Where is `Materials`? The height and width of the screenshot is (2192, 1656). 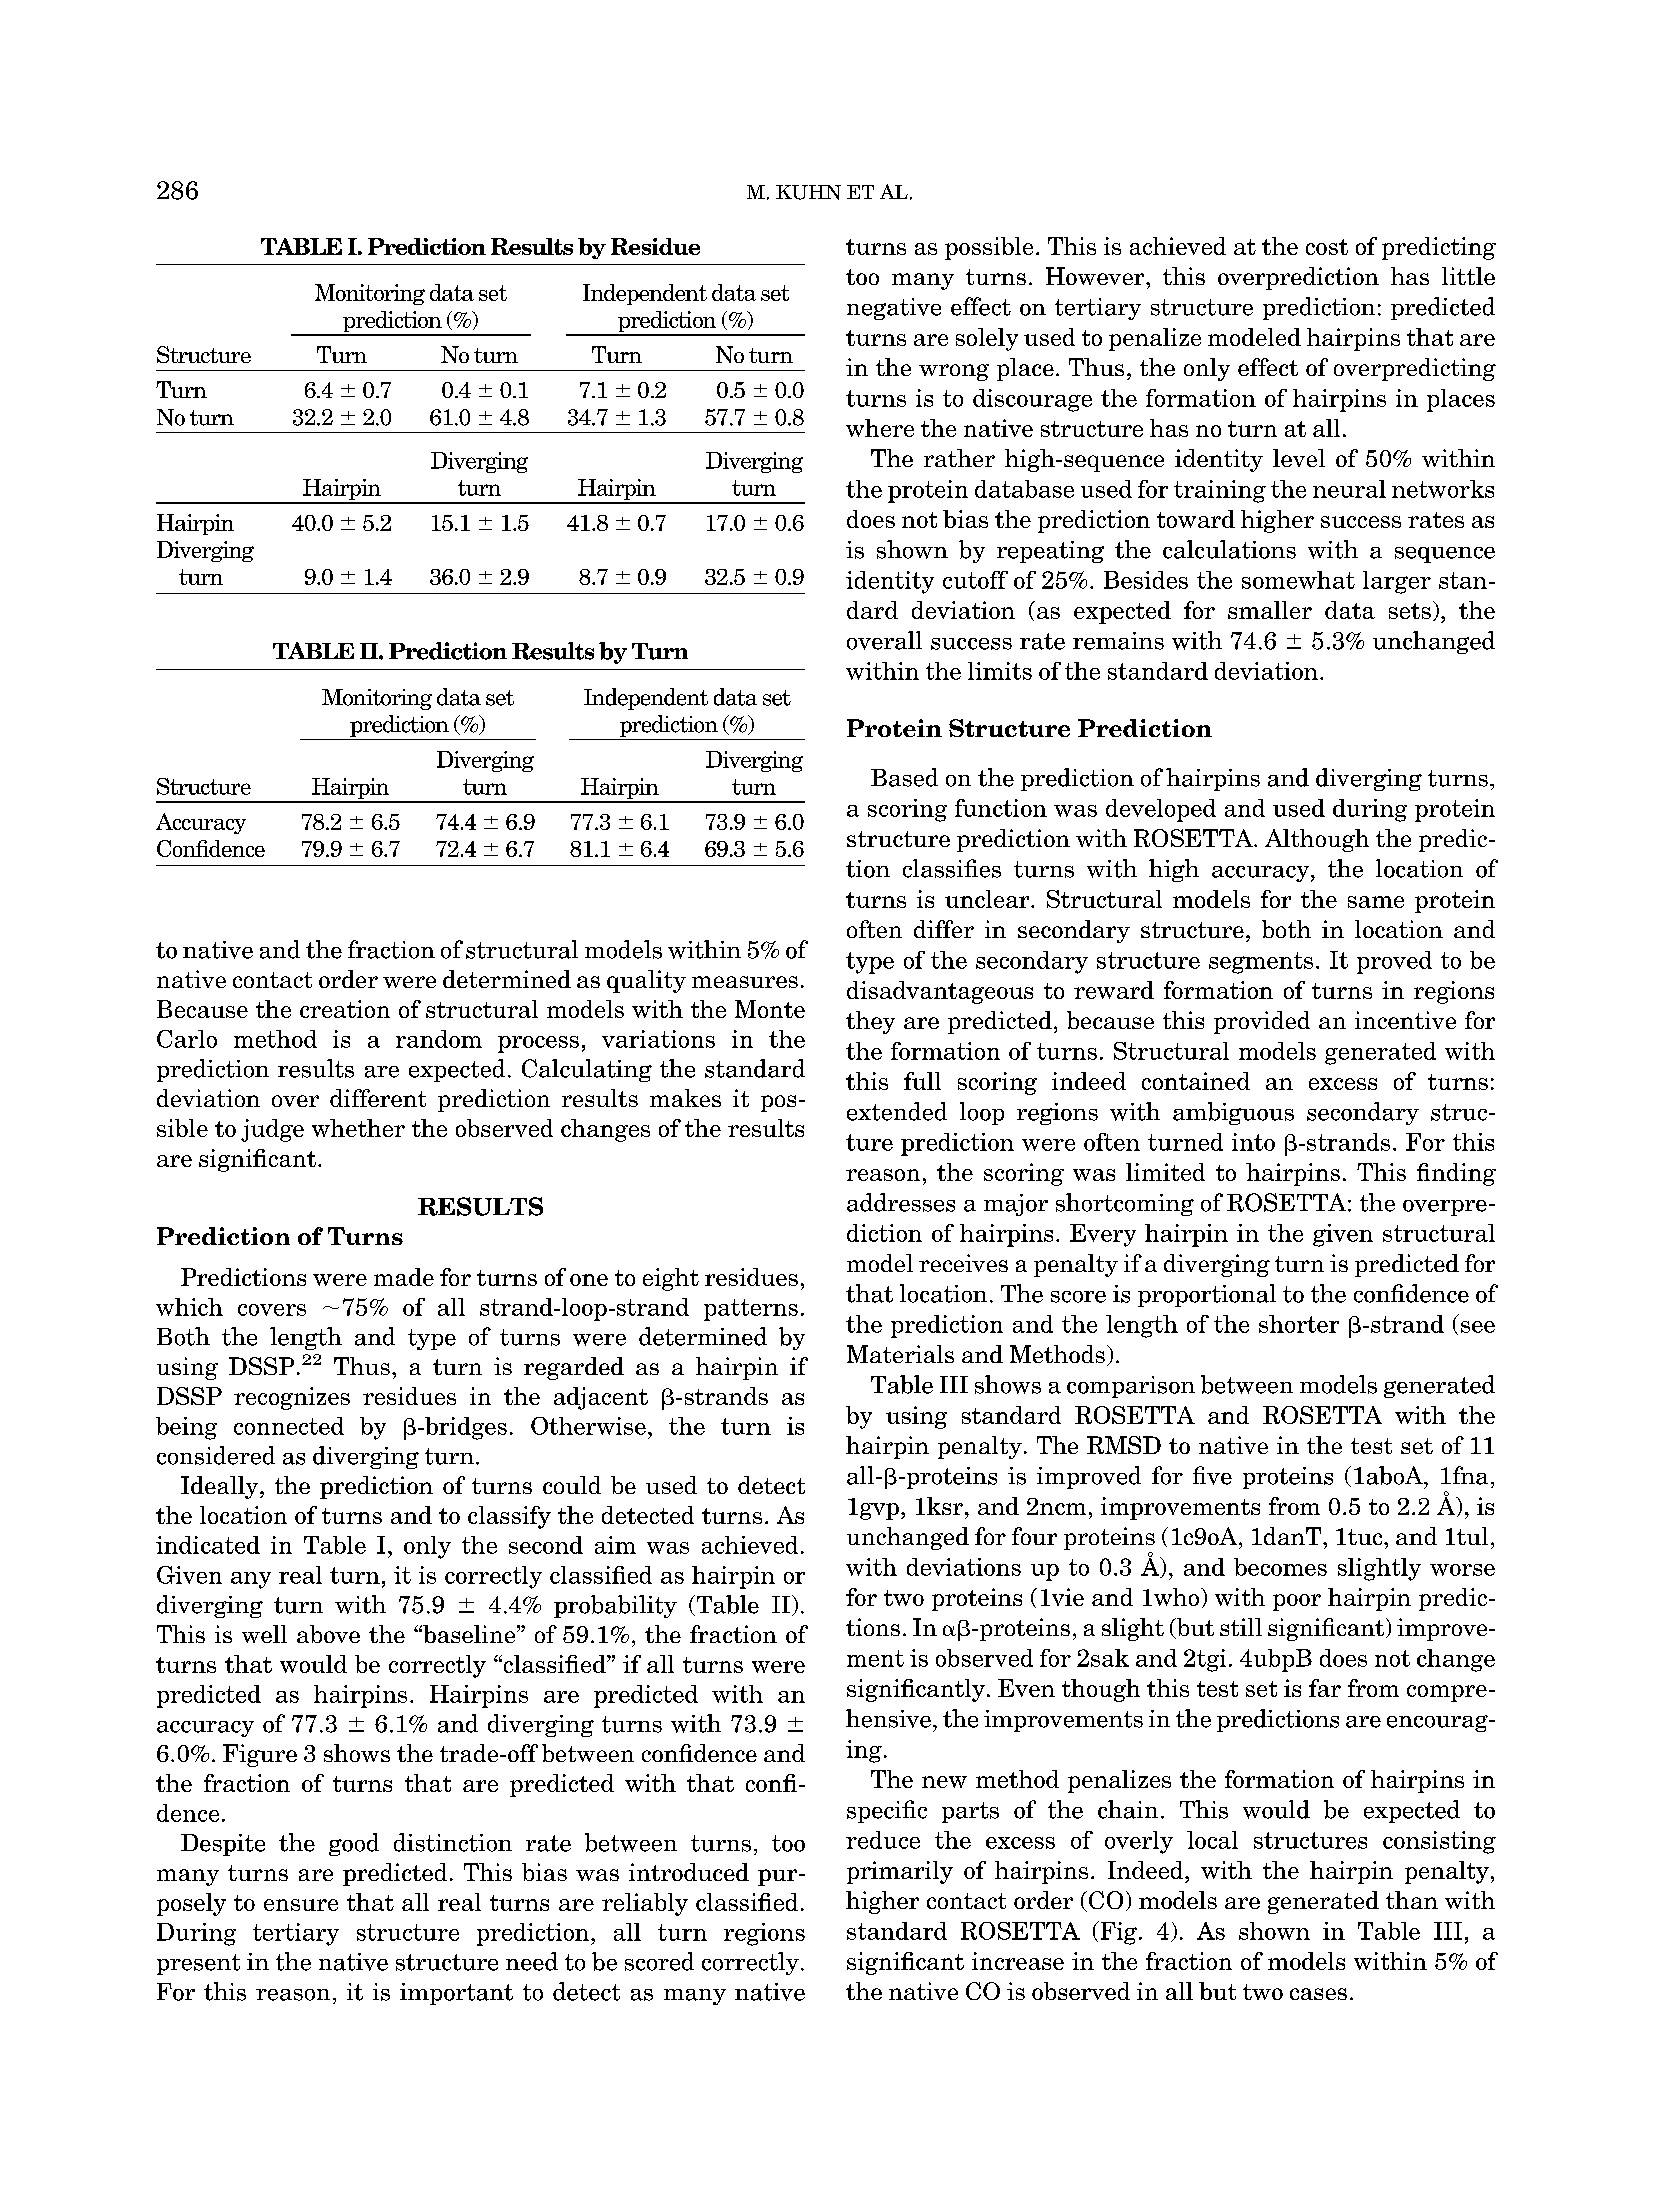
Materials is located at coordinates (900, 1354).
